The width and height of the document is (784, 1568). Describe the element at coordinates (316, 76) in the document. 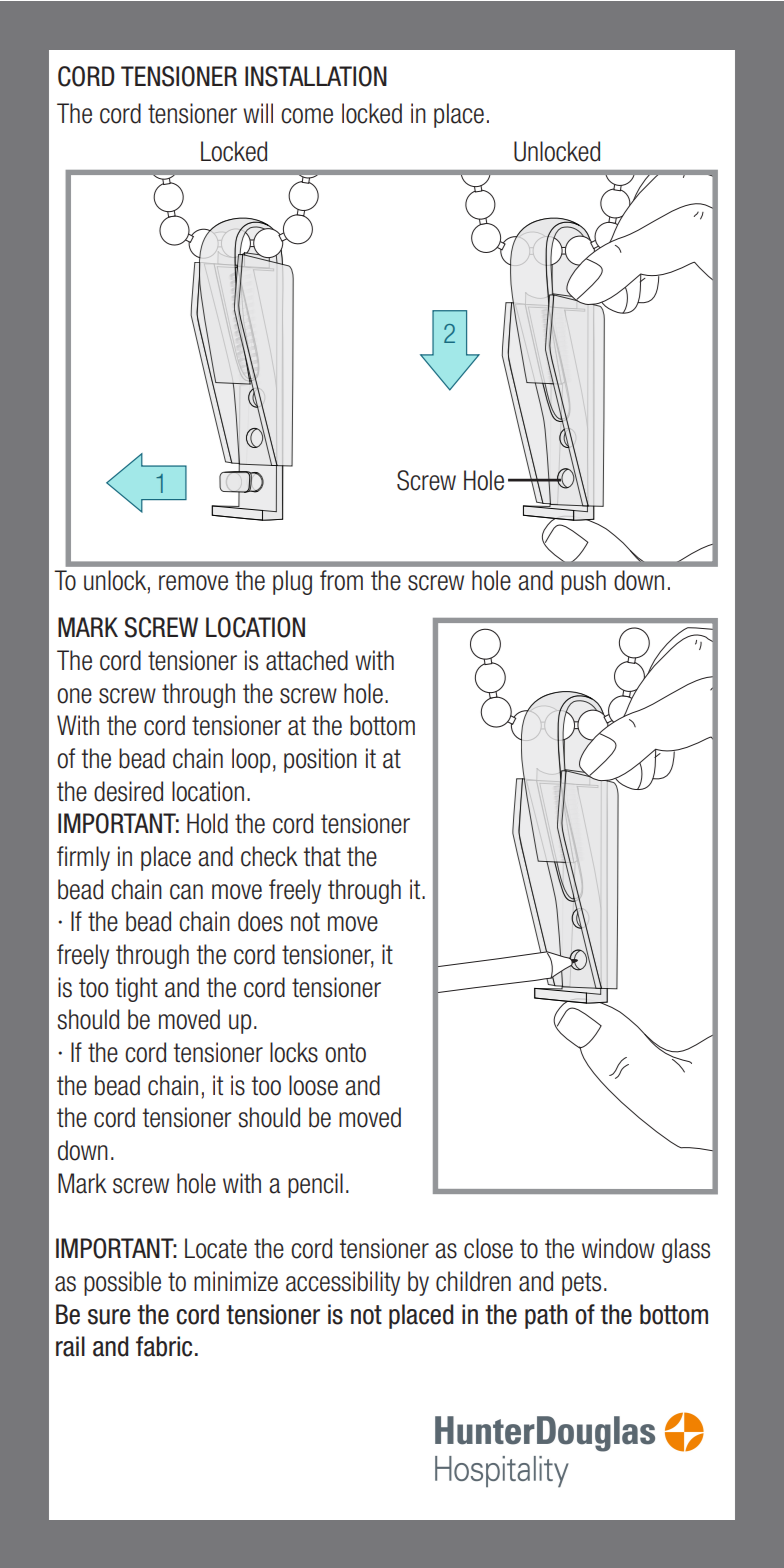

I see `INSTALLATION` at that location.
